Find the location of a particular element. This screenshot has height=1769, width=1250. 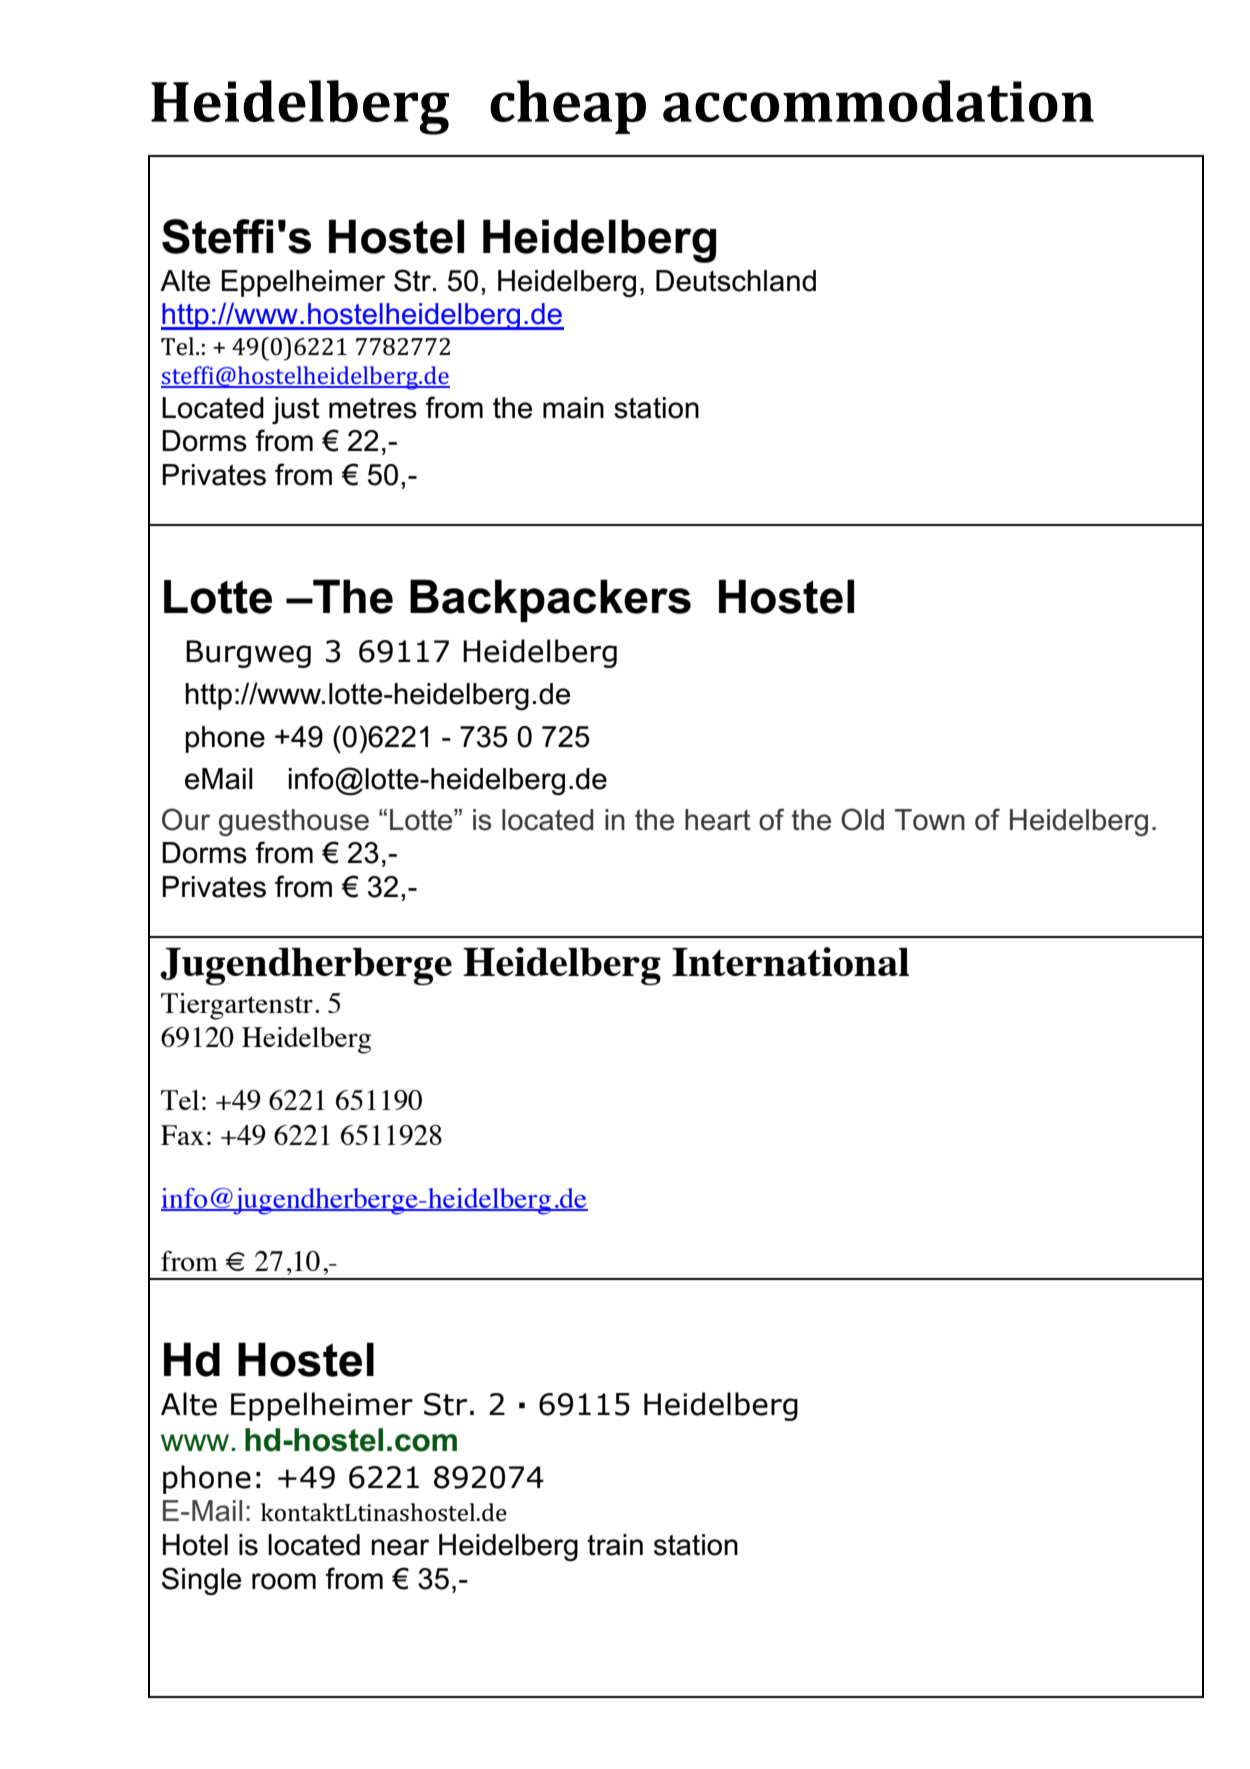

just is located at coordinates (296, 410).
